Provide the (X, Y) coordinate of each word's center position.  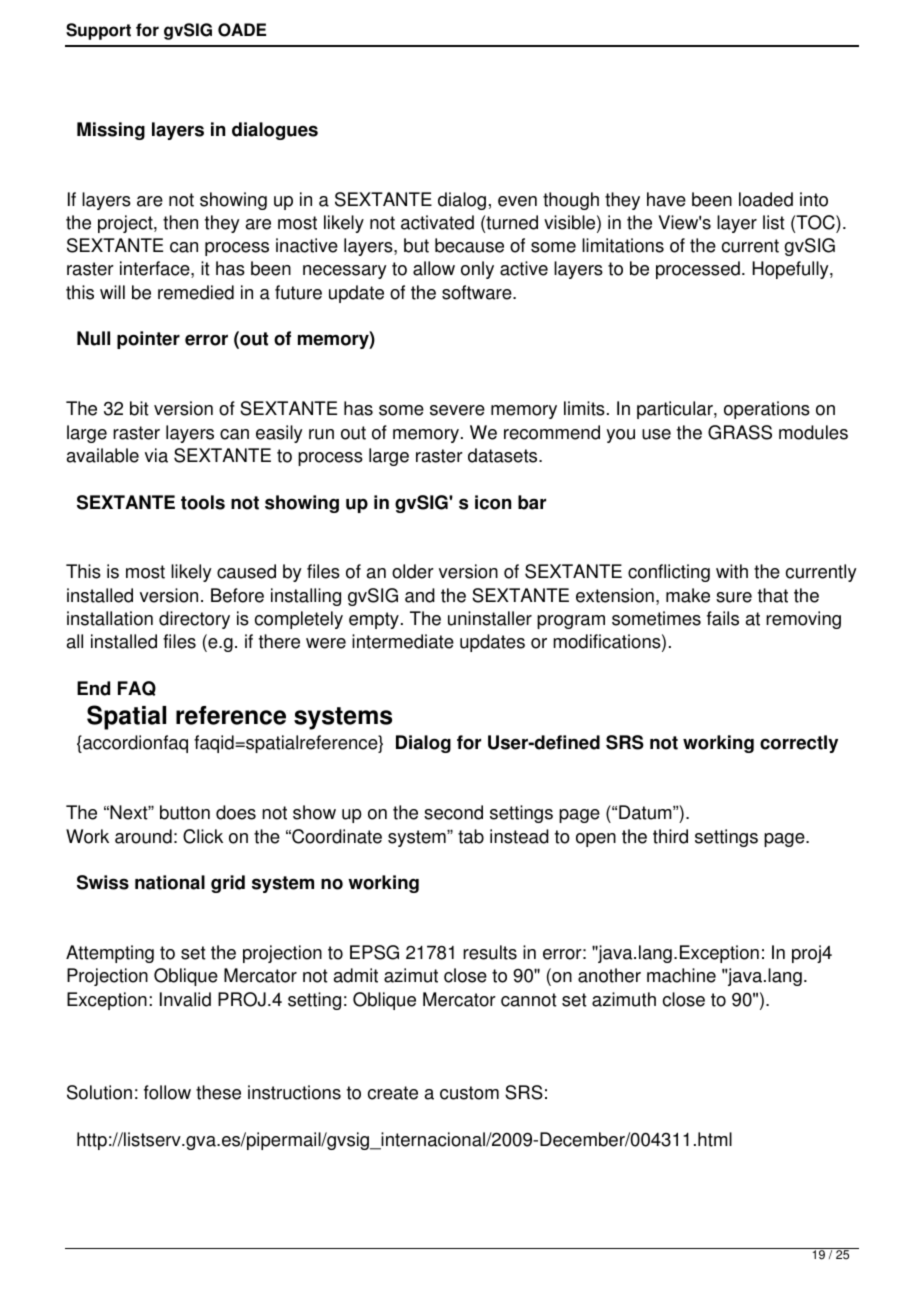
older (413, 571)
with (732, 571)
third (670, 836)
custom (469, 1093)
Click (203, 836)
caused (246, 571)
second (453, 812)
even (517, 201)
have (666, 199)
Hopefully (791, 270)
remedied (196, 292)
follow (167, 1092)
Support (98, 31)
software (478, 292)
